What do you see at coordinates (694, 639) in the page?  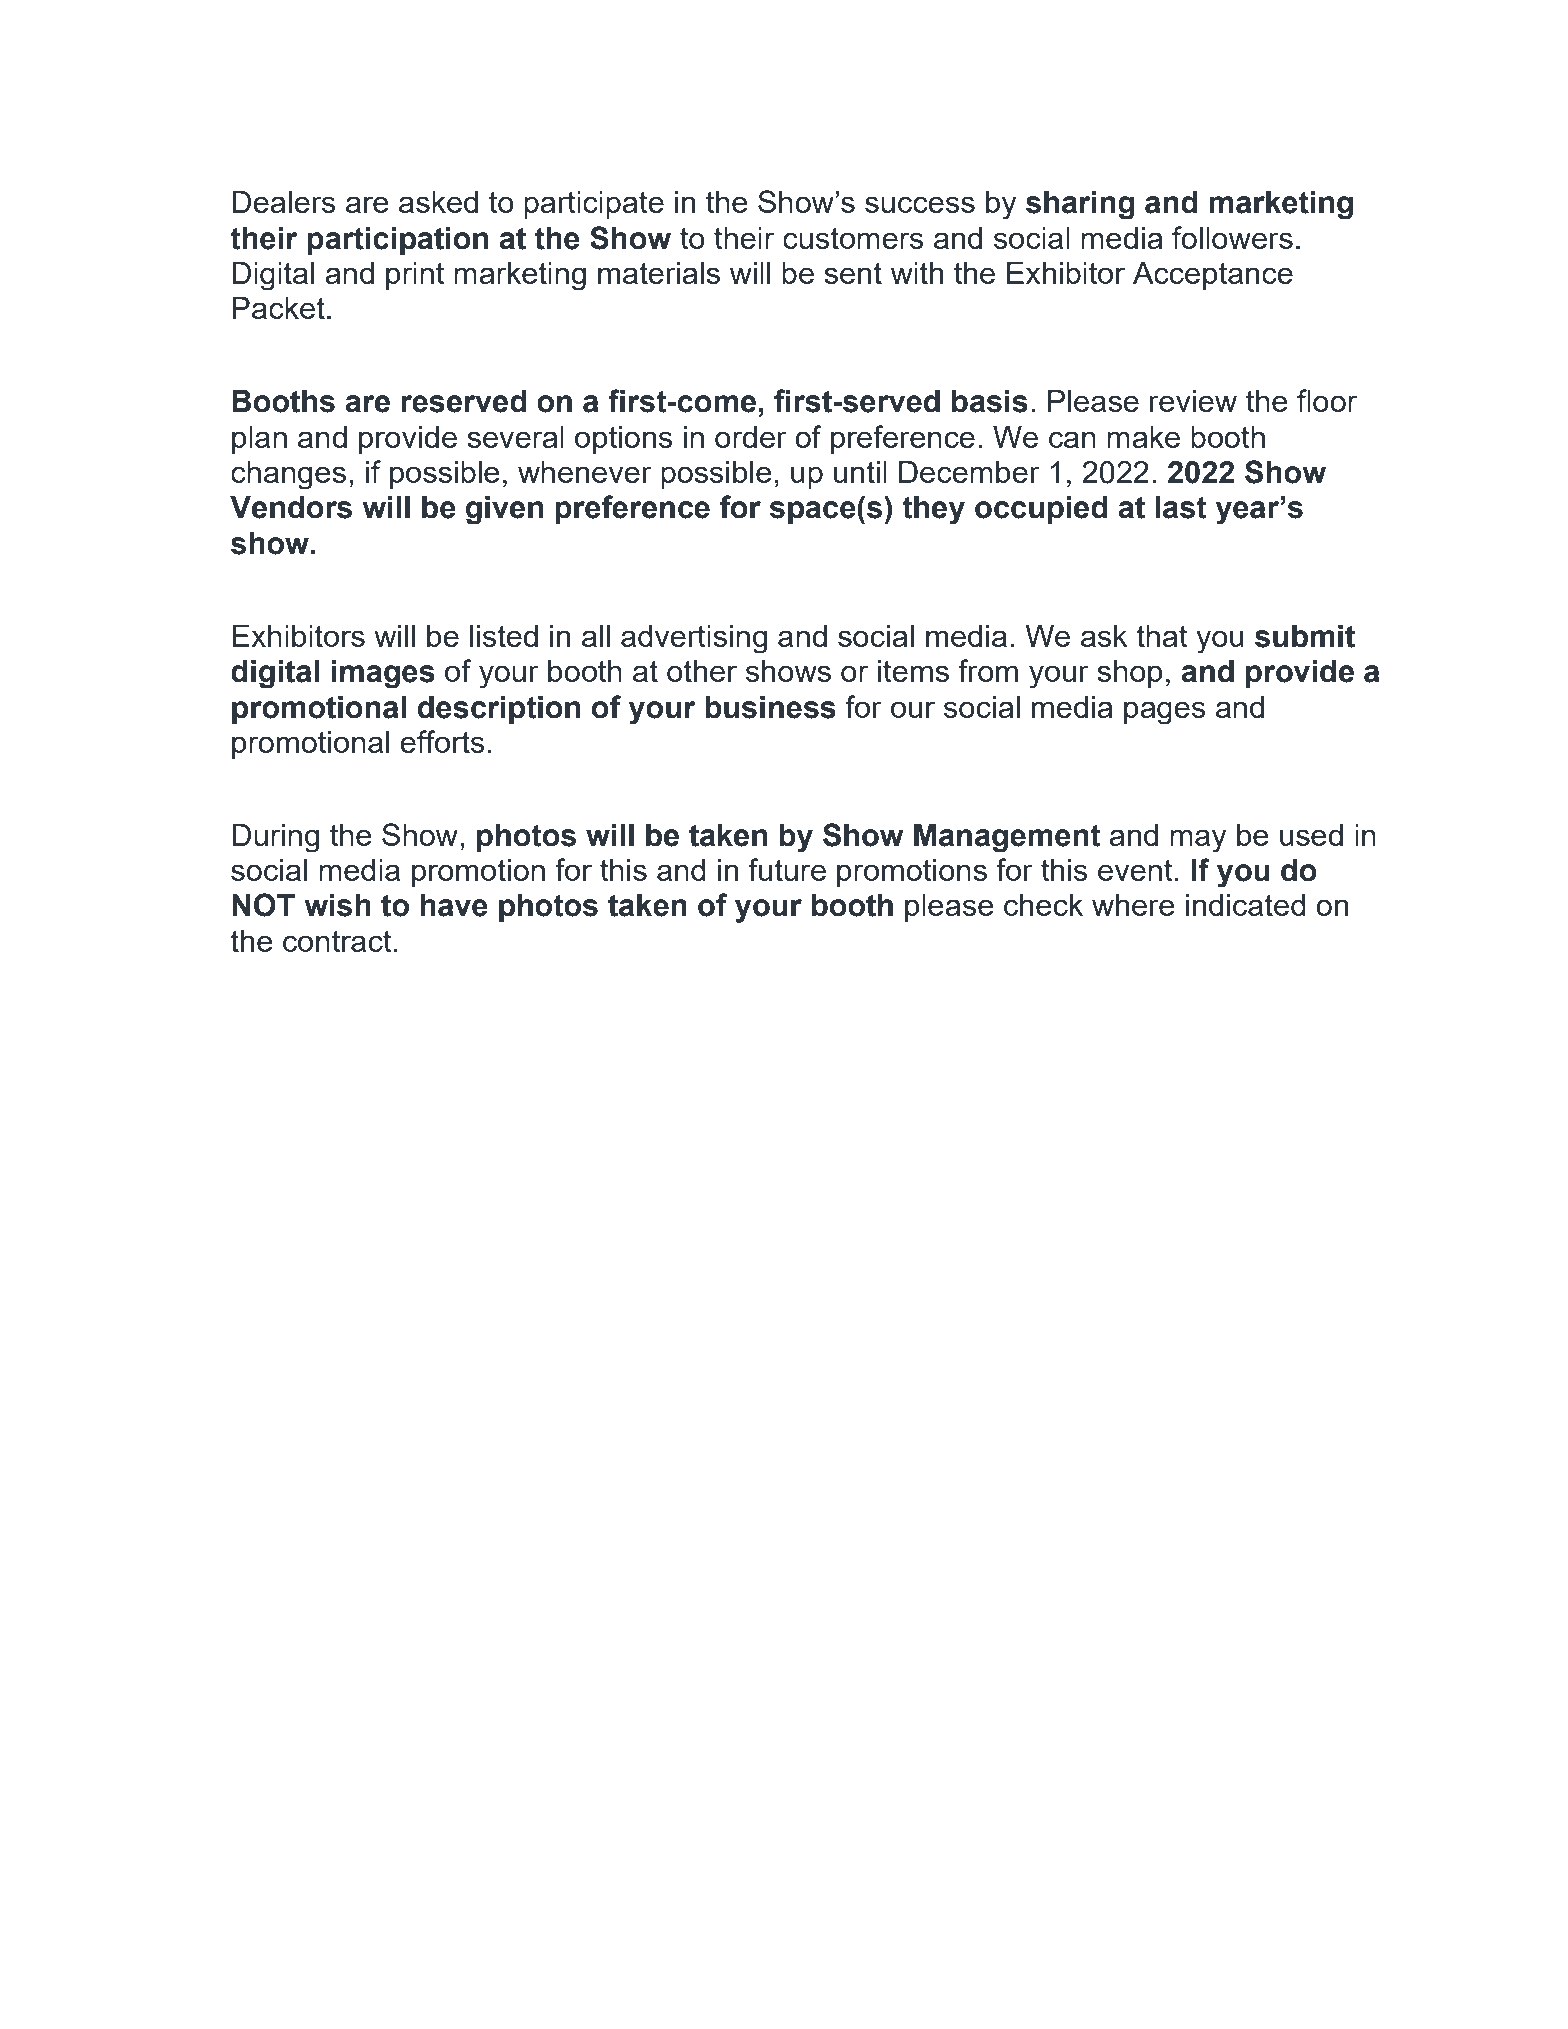 I see `advertising` at bounding box center [694, 639].
